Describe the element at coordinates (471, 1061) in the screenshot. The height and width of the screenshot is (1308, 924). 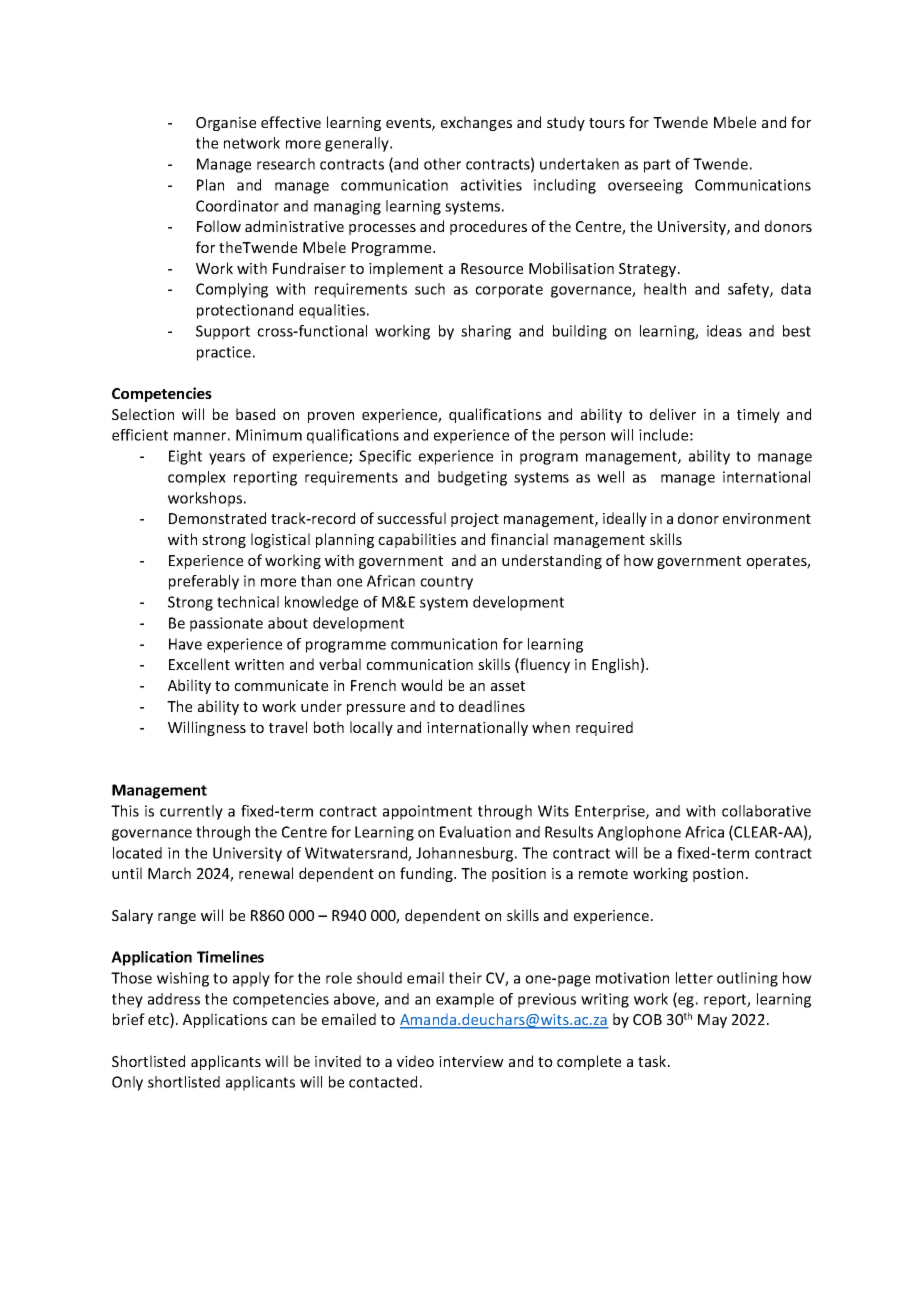
I see `interview` at that location.
